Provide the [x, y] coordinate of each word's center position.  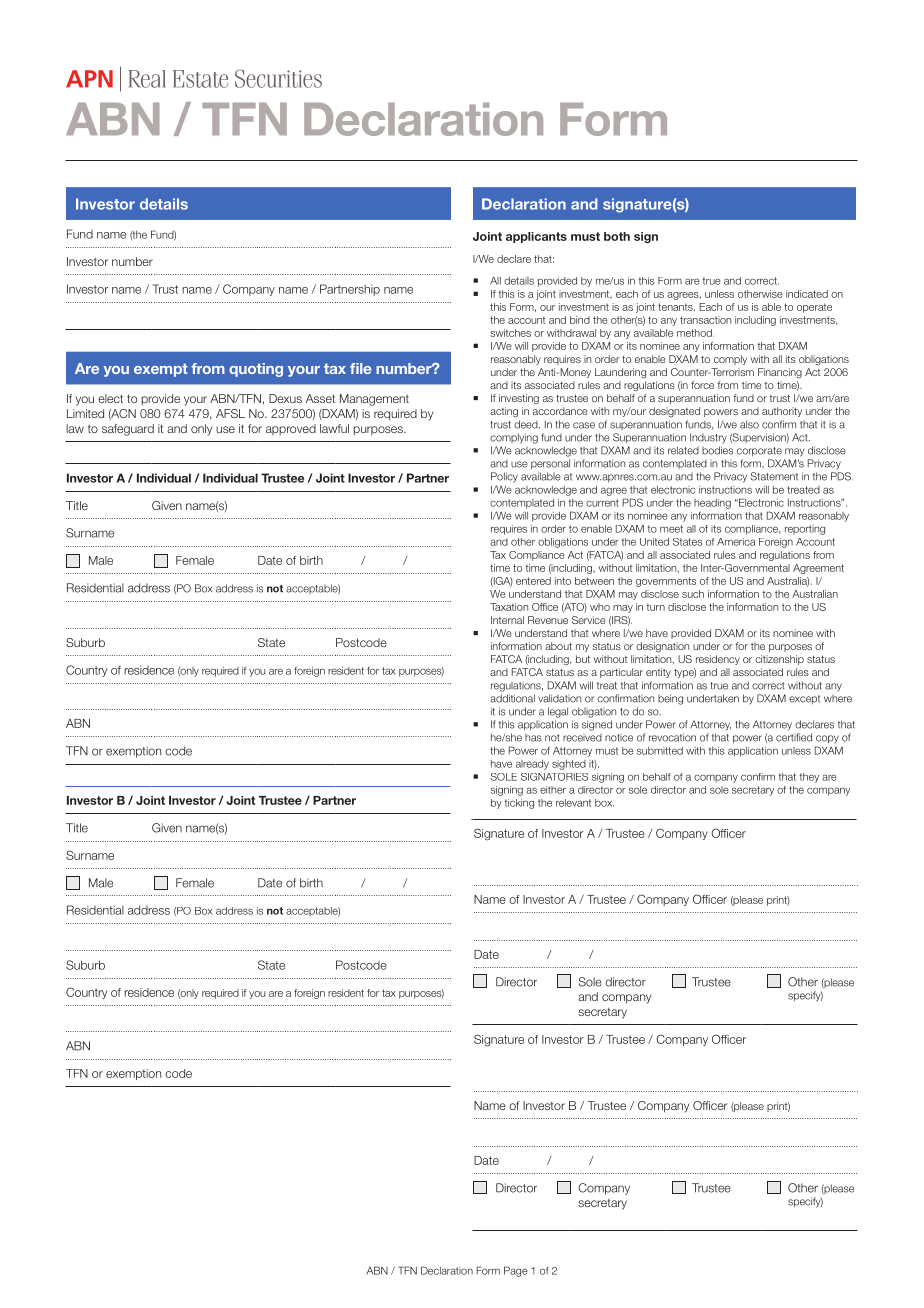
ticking [519, 804]
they [809, 778]
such [693, 594]
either [553, 790]
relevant [573, 803]
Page [516, 1271]
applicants [536, 237]
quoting [256, 370]
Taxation [509, 607]
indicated [807, 294]
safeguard [128, 430]
